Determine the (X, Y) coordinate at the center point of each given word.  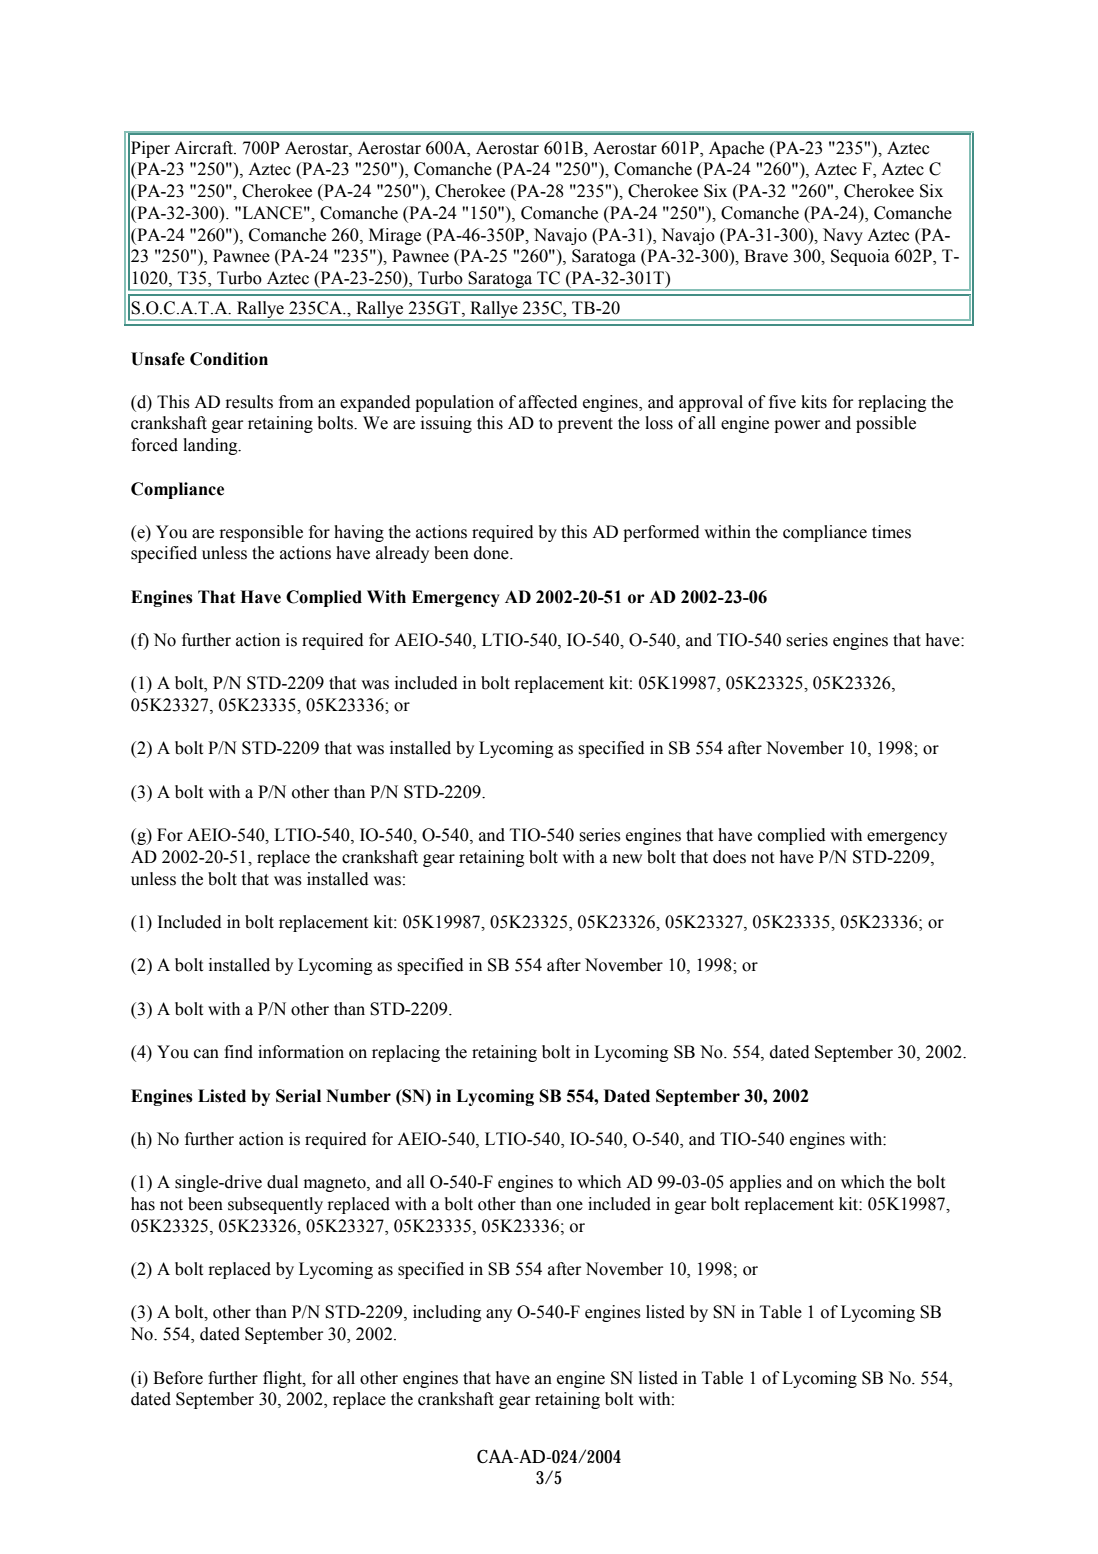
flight (283, 1379)
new (627, 859)
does (729, 857)
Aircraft (204, 148)
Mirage (395, 236)
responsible (261, 533)
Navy (843, 236)
